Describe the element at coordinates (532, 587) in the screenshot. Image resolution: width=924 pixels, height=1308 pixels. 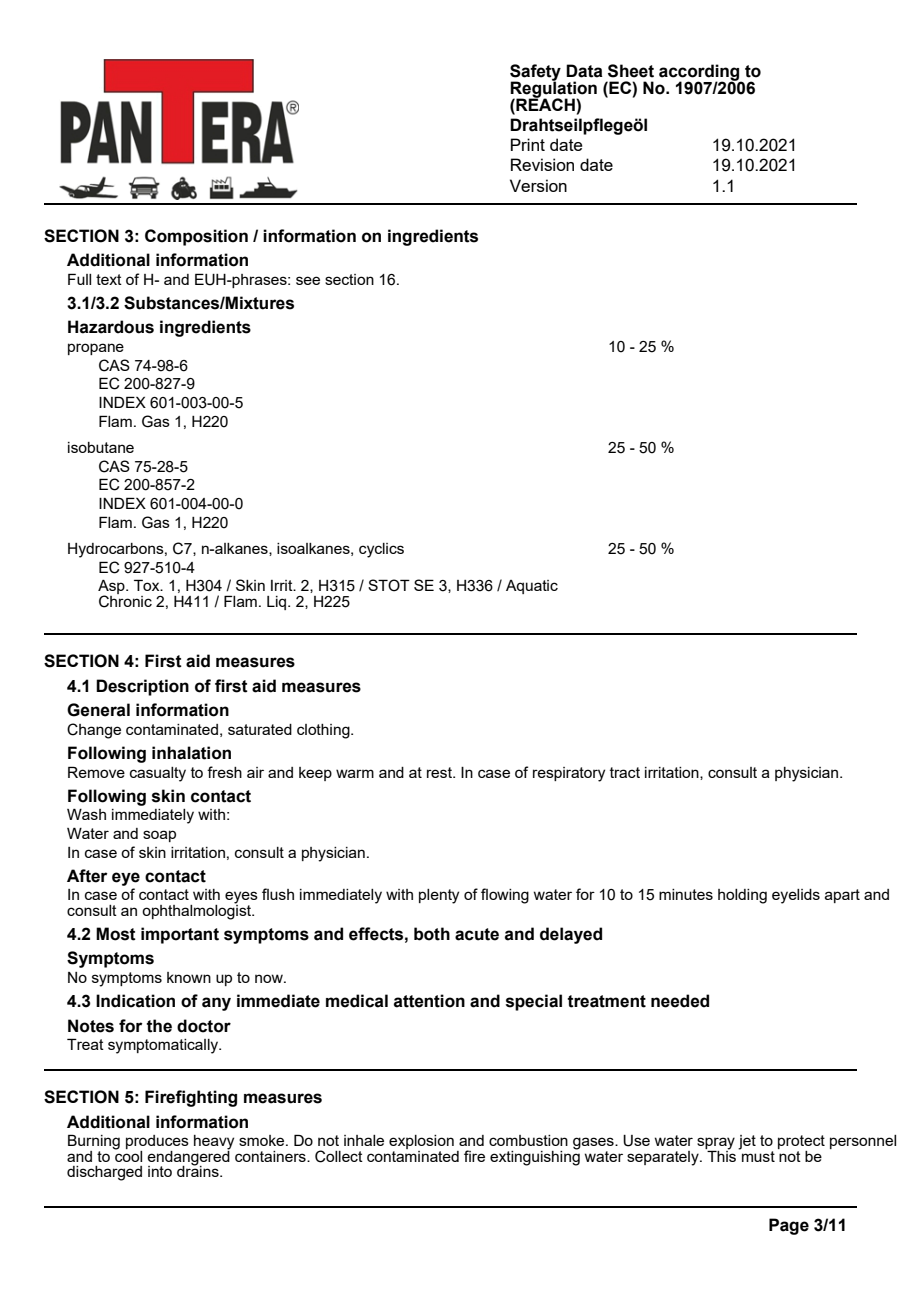
I see `Aquatic` at that location.
